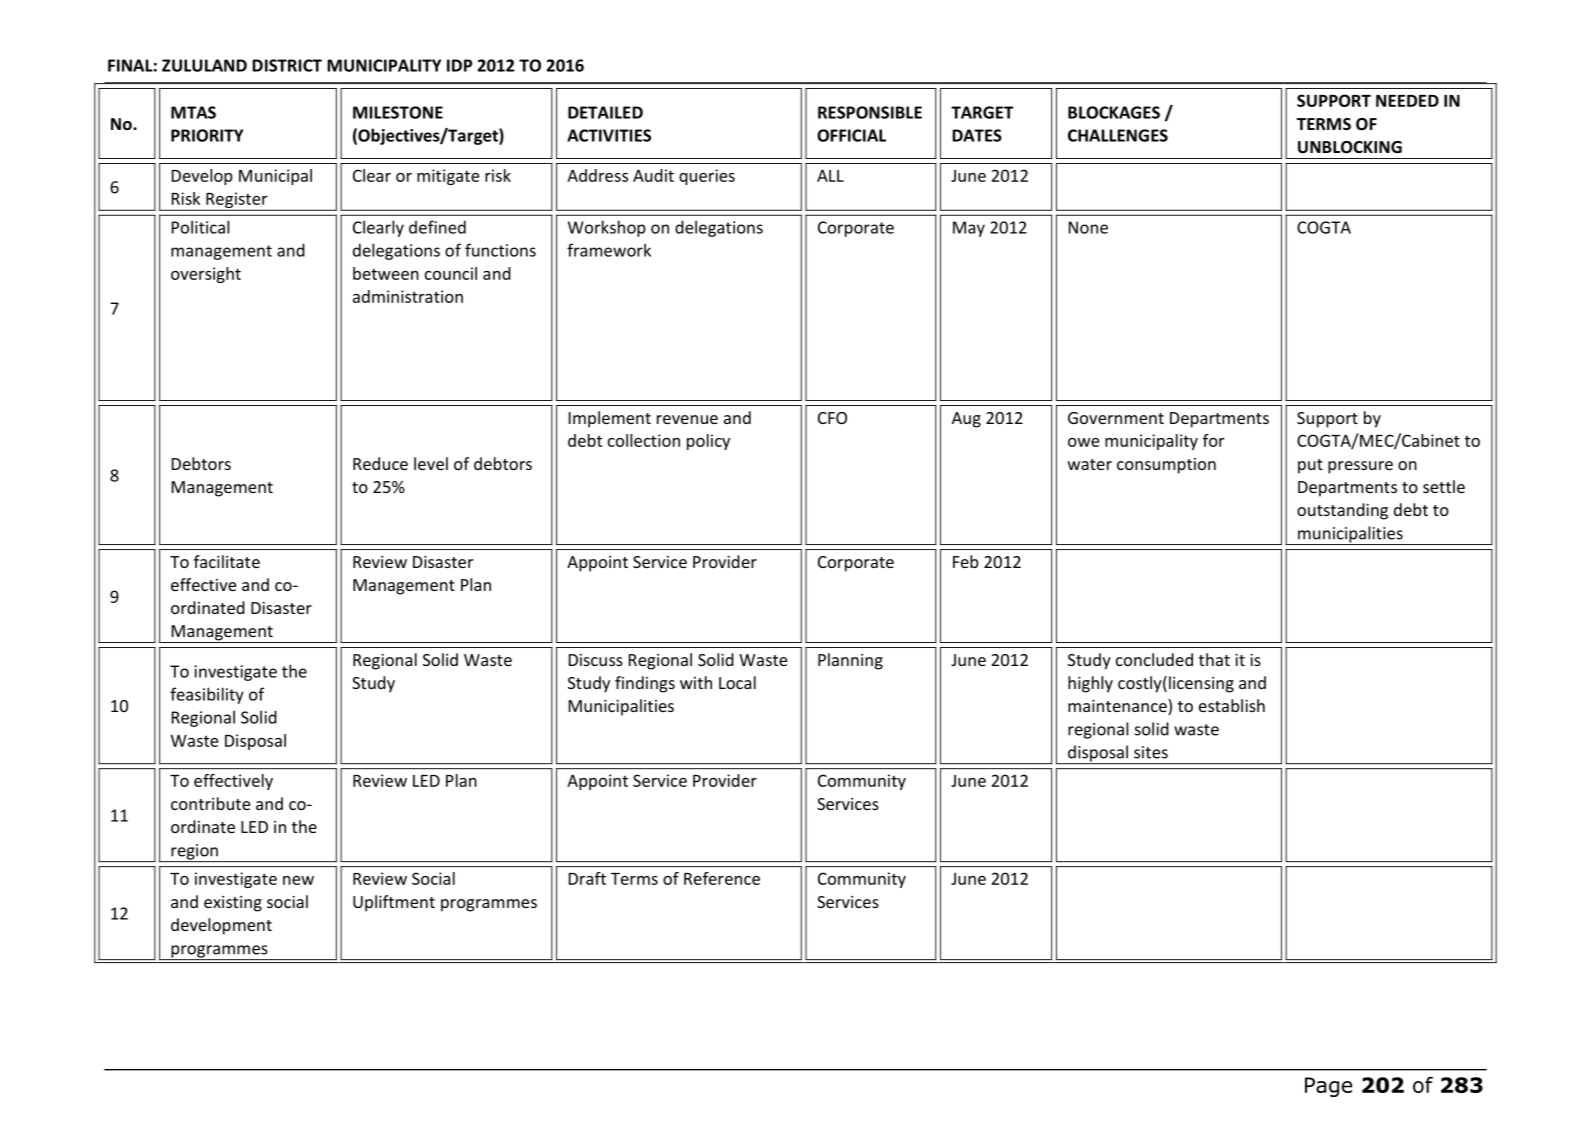 This document has height=1125, width=1591. Describe the element at coordinates (1342, 511) in the document. I see `outstanding` at that location.
